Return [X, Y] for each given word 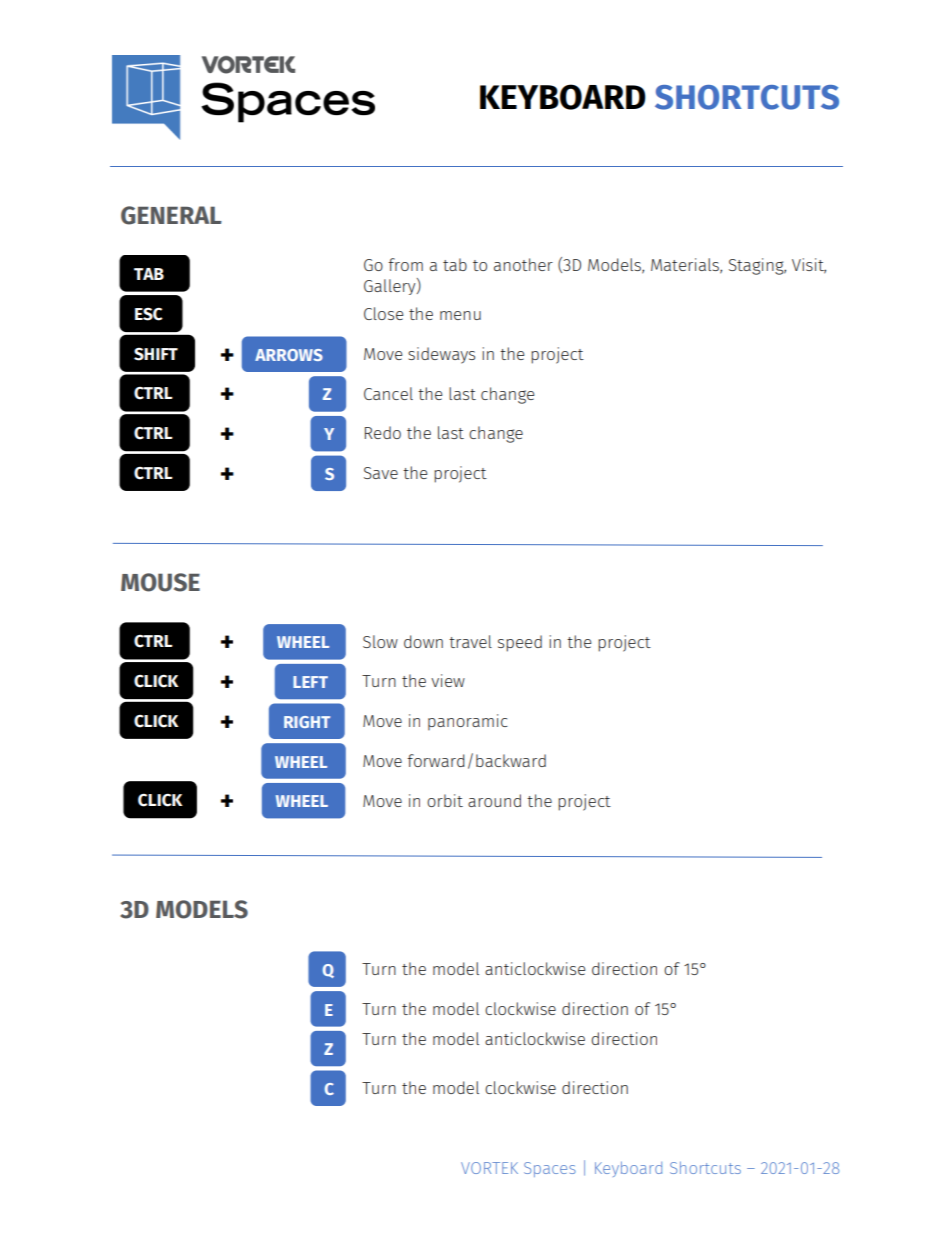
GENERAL [171, 215]
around [494, 800]
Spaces [550, 1169]
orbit [445, 800]
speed [520, 643]
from [405, 264]
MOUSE [160, 582]
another [523, 264]
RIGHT [307, 722]
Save [381, 473]
